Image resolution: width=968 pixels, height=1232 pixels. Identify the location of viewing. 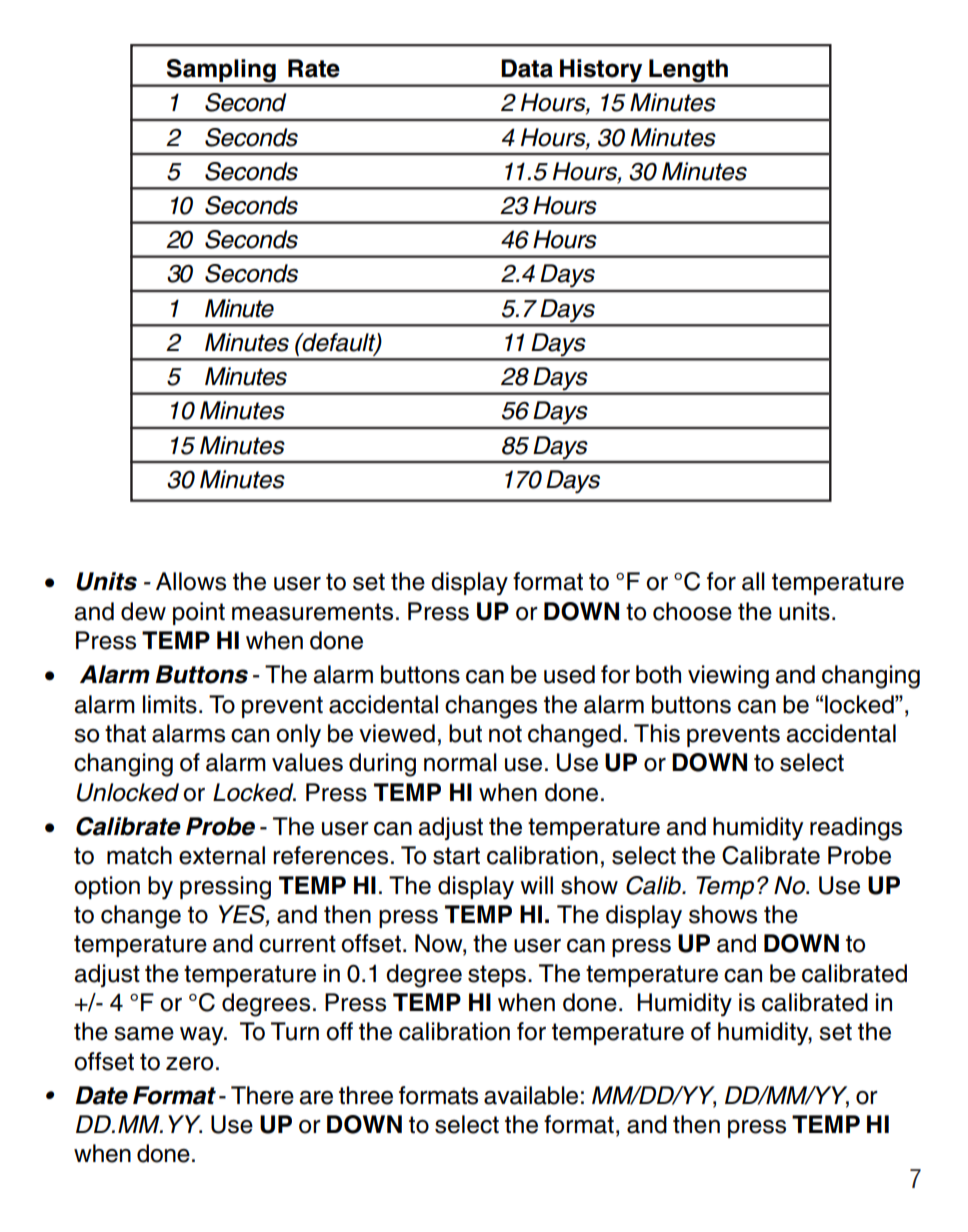
(728, 677).
